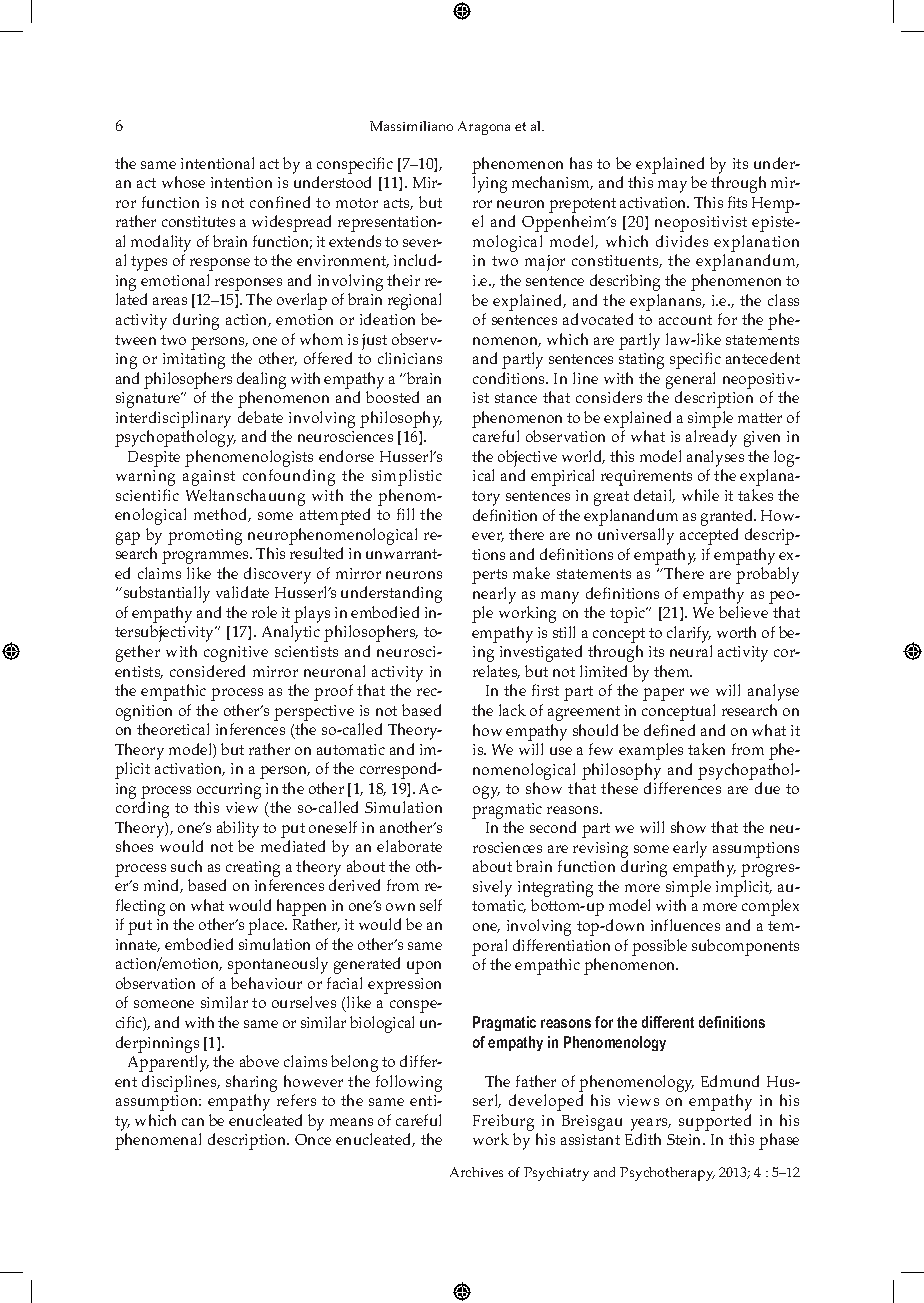 This screenshot has width=924, height=1303. Describe the element at coordinates (236, 654) in the screenshot. I see `cognitive` at that location.
